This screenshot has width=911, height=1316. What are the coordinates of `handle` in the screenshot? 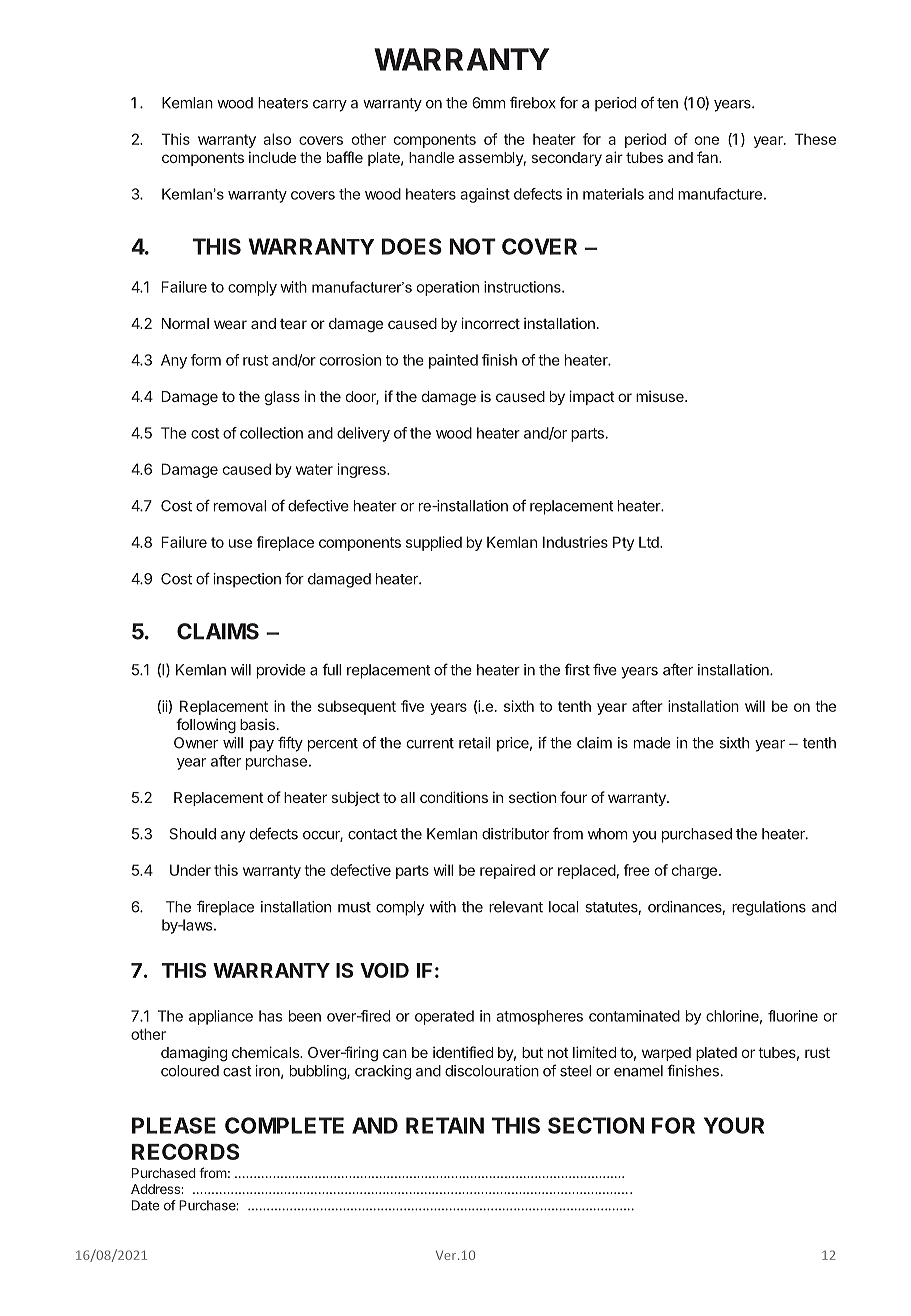 It's located at (431, 157).
